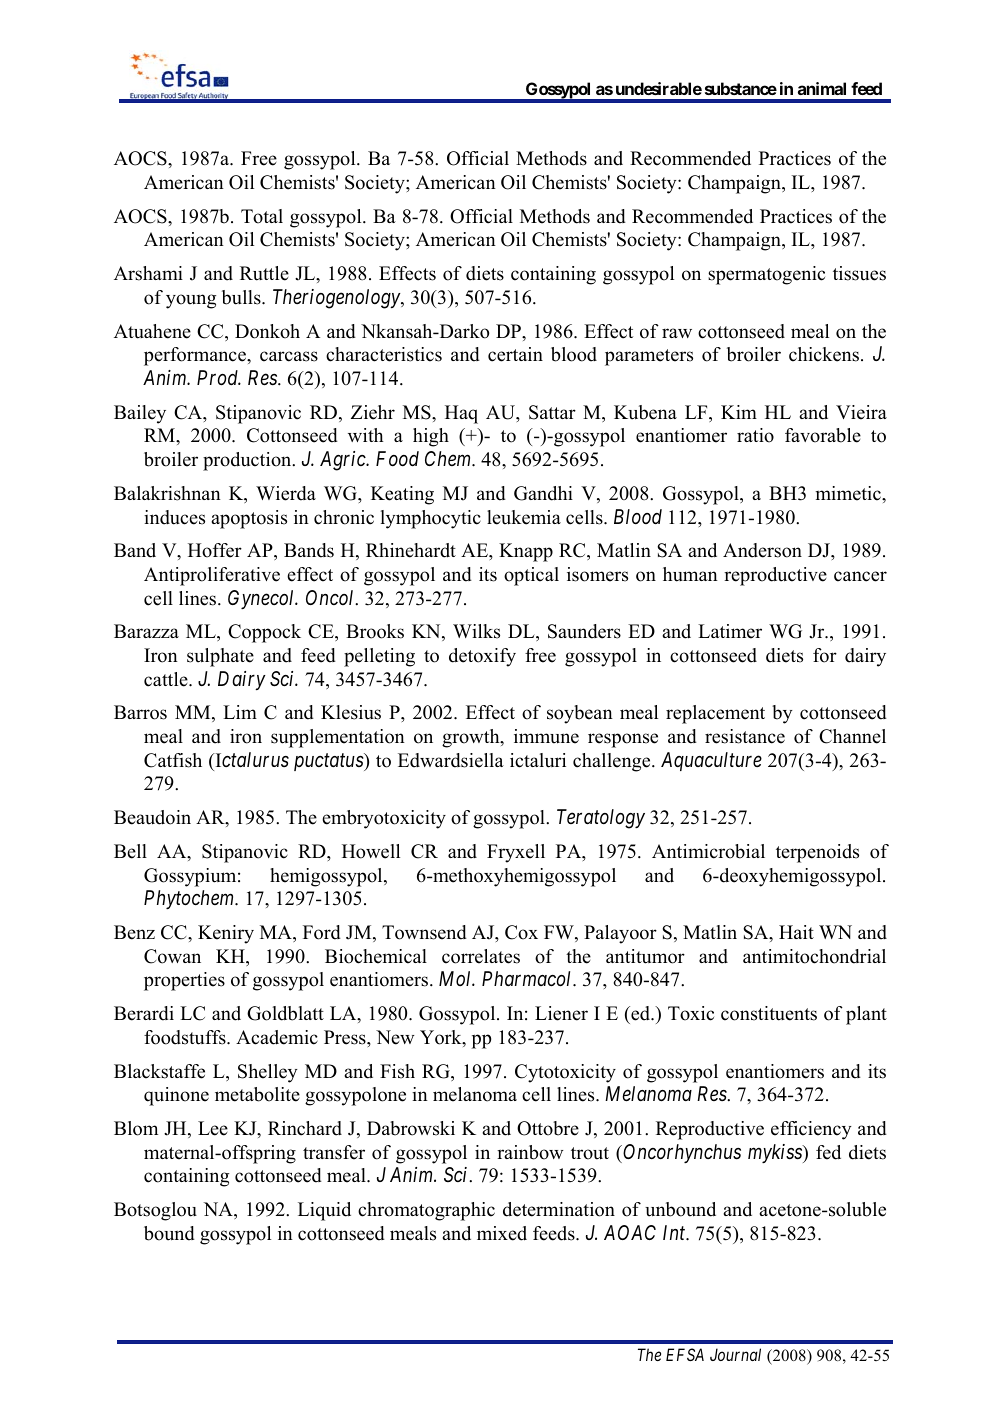 The width and height of the image is (1006, 1424). I want to click on tissues, so click(859, 273).
